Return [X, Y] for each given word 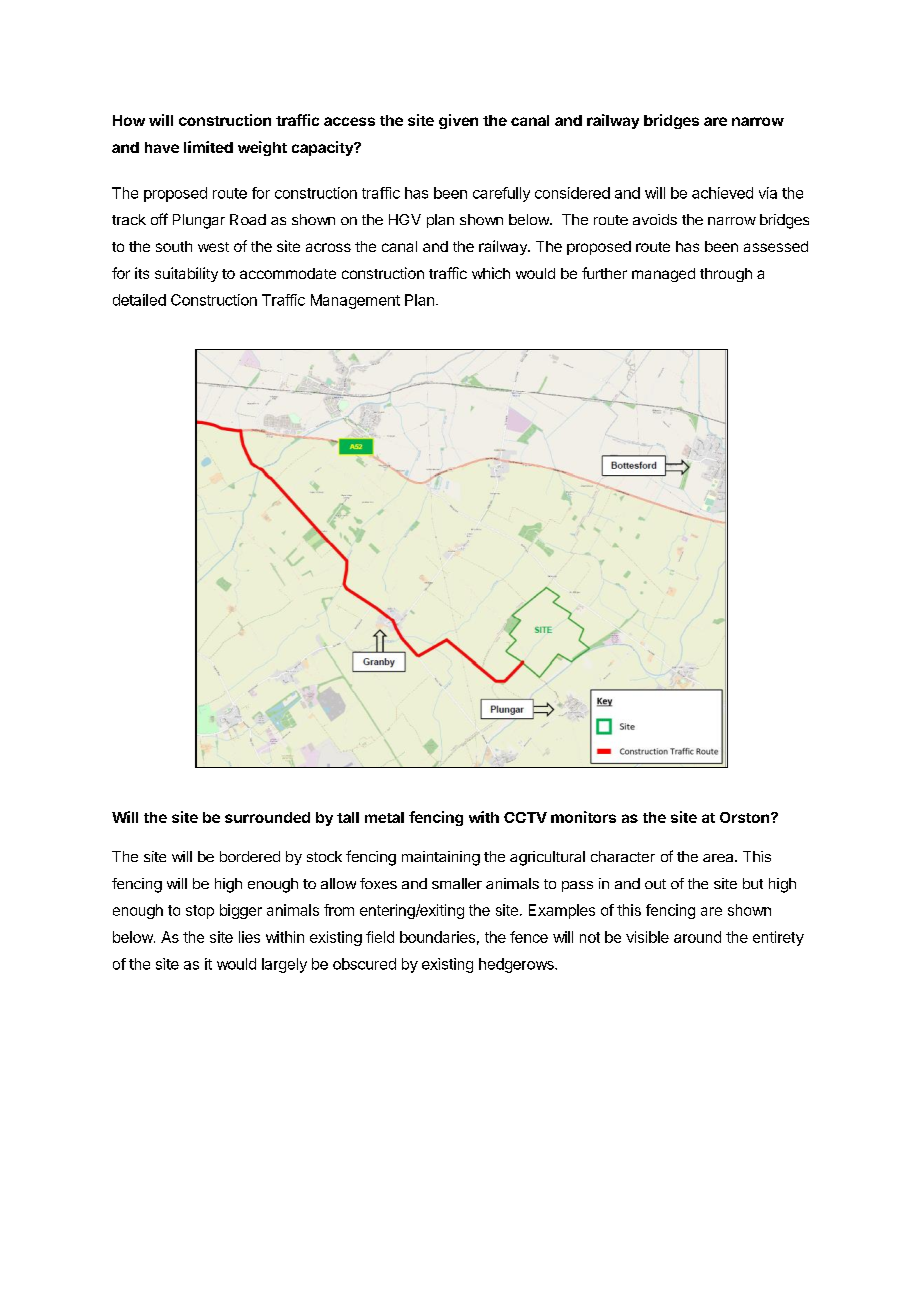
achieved [722, 193]
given [458, 121]
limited [208, 147]
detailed [139, 300]
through [726, 275]
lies [249, 937]
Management [355, 301]
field [380, 937]
